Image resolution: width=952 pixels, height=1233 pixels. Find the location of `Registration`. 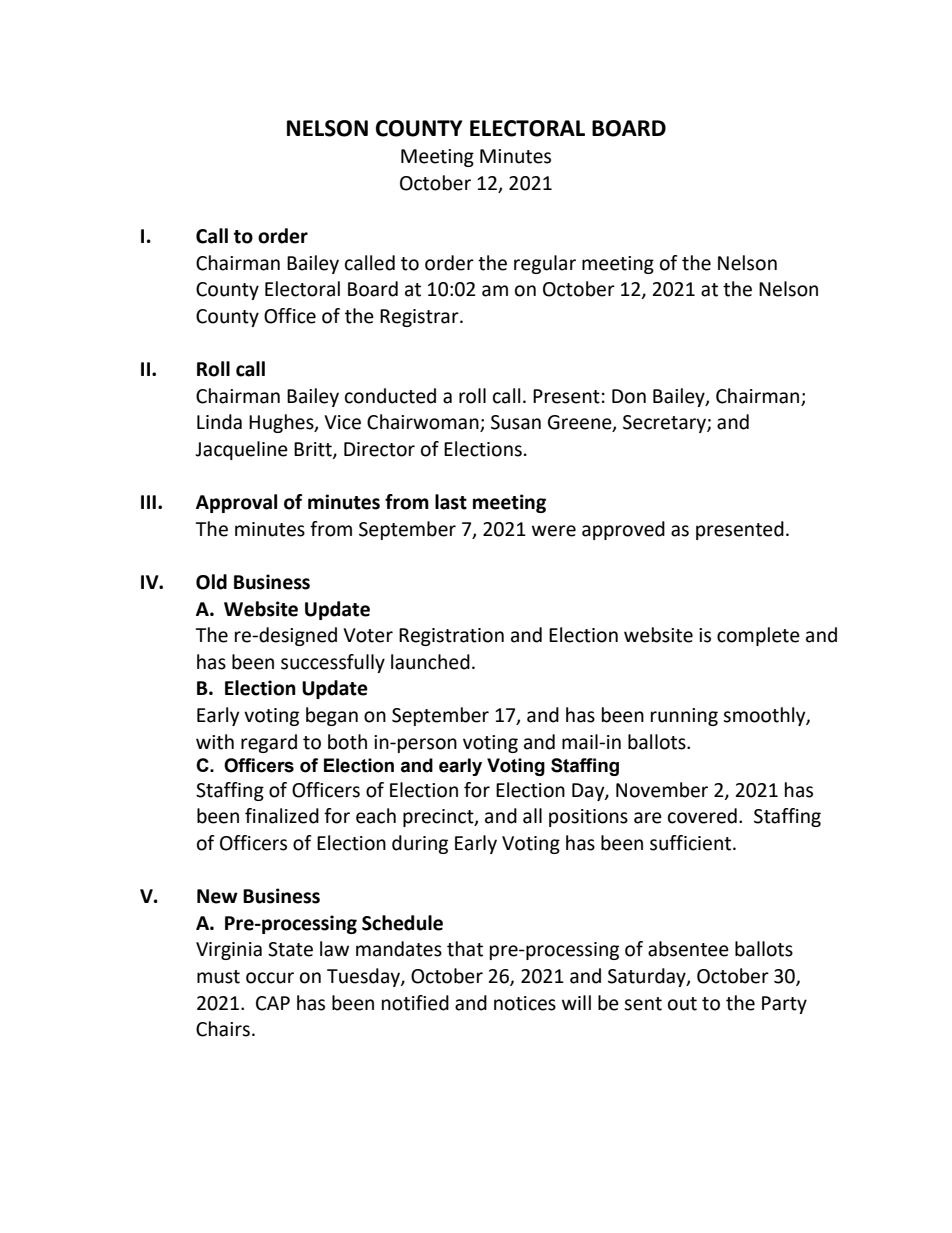

Registration is located at coordinates (451, 637).
